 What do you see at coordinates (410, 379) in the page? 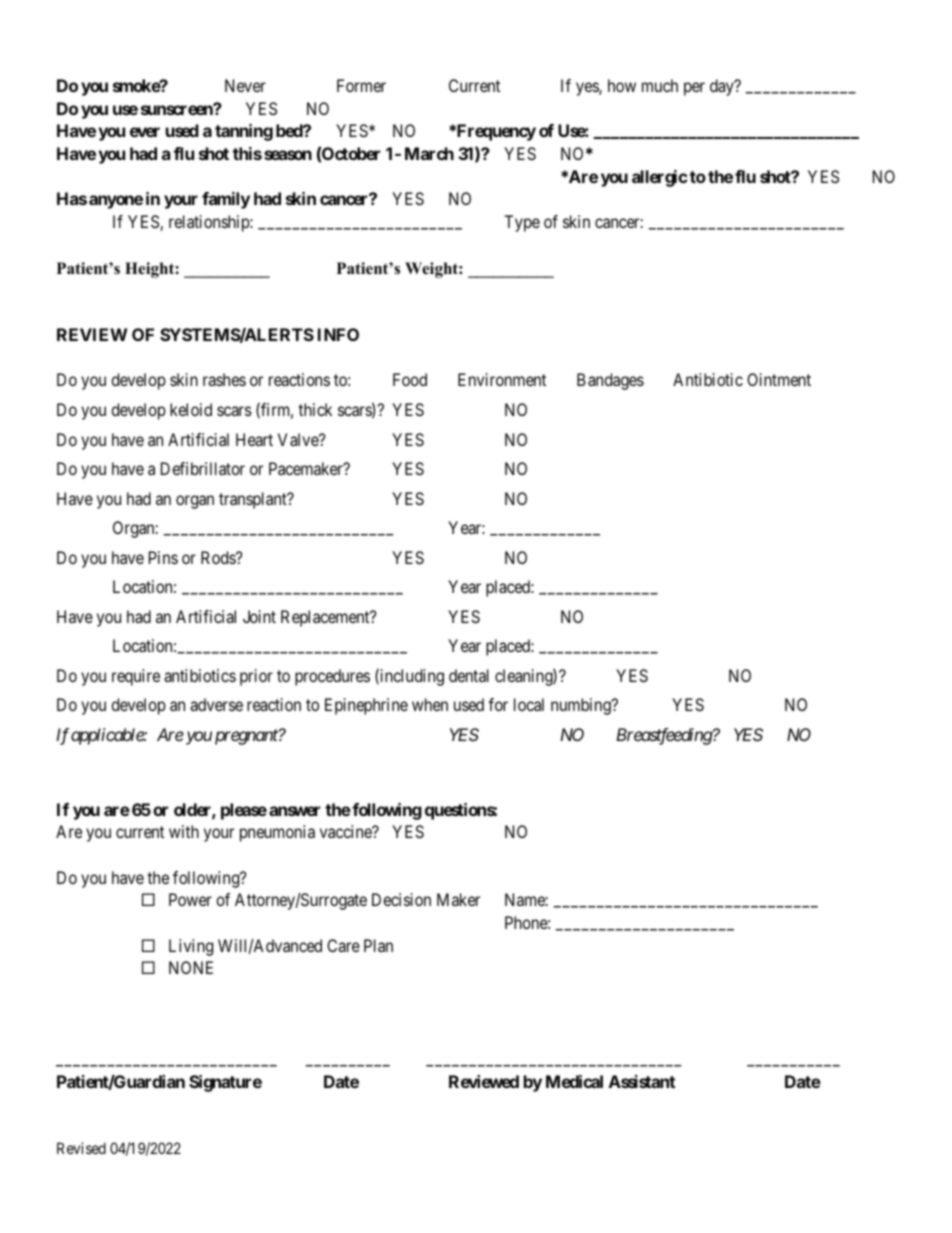
I see `Food` at bounding box center [410, 379].
